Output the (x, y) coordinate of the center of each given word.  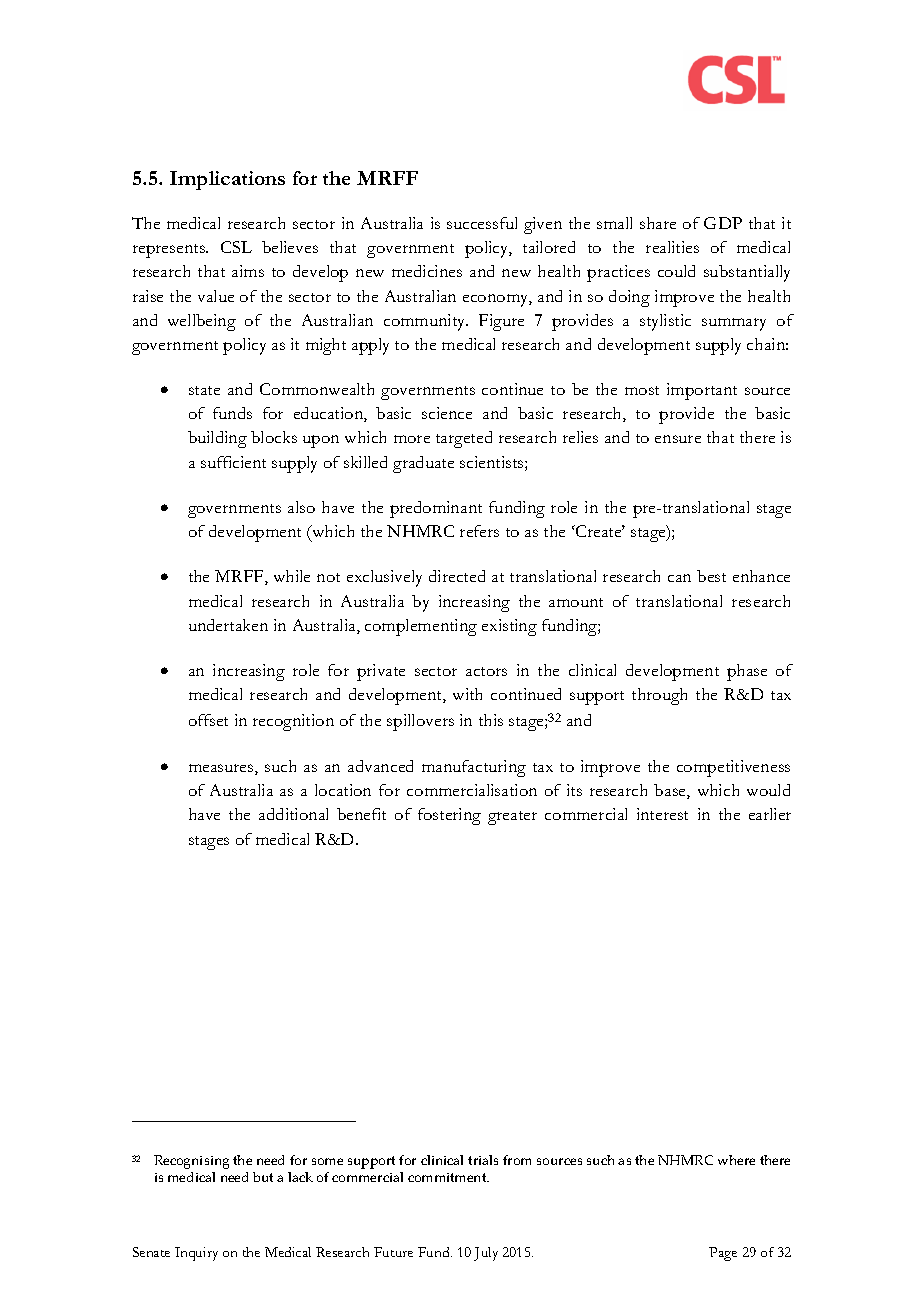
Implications (227, 180)
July (486, 1254)
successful (482, 223)
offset (208, 720)
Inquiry (196, 1254)
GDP (723, 223)
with (467, 694)
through (659, 696)
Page (723, 1254)
